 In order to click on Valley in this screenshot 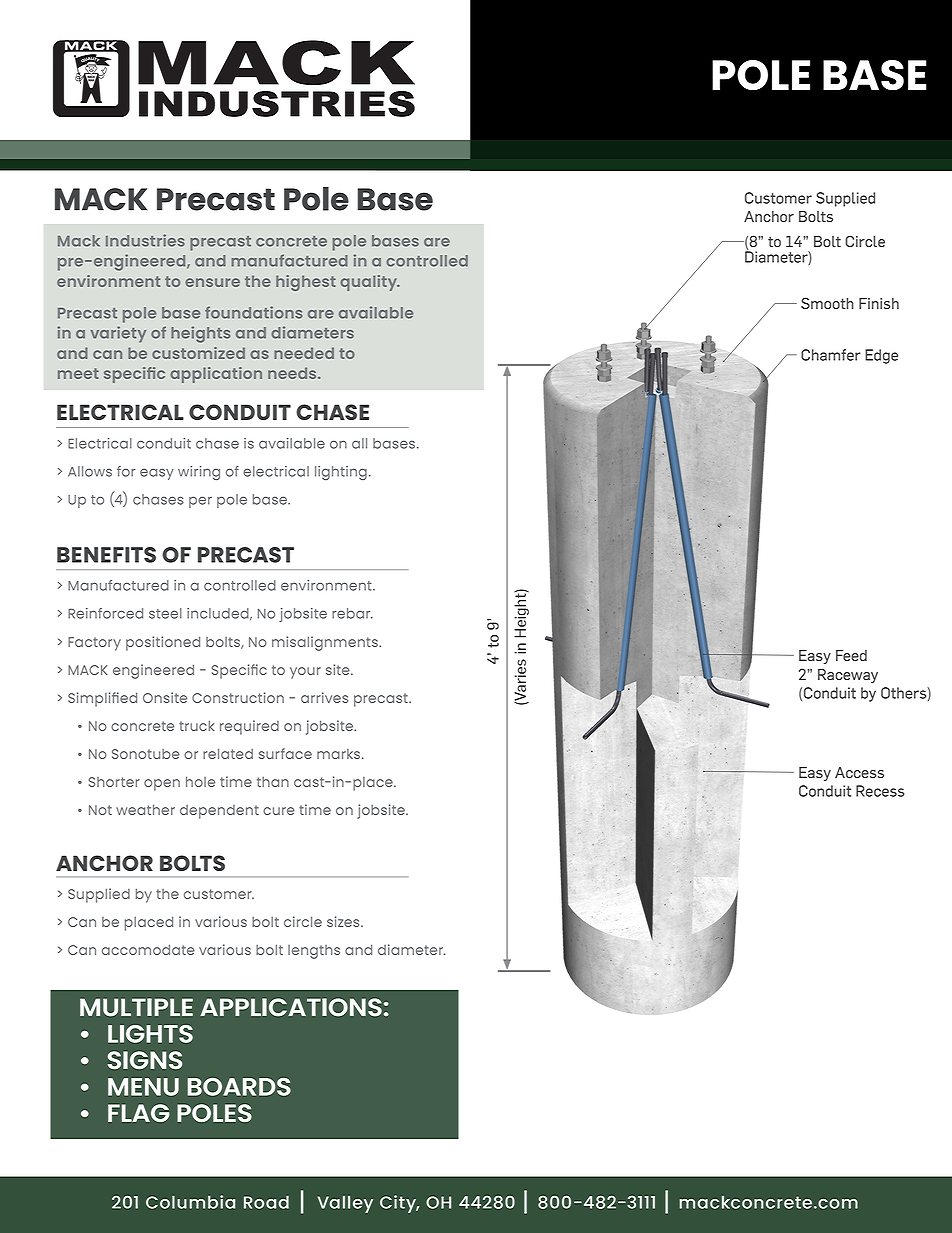, I will do `click(345, 1204)`.
